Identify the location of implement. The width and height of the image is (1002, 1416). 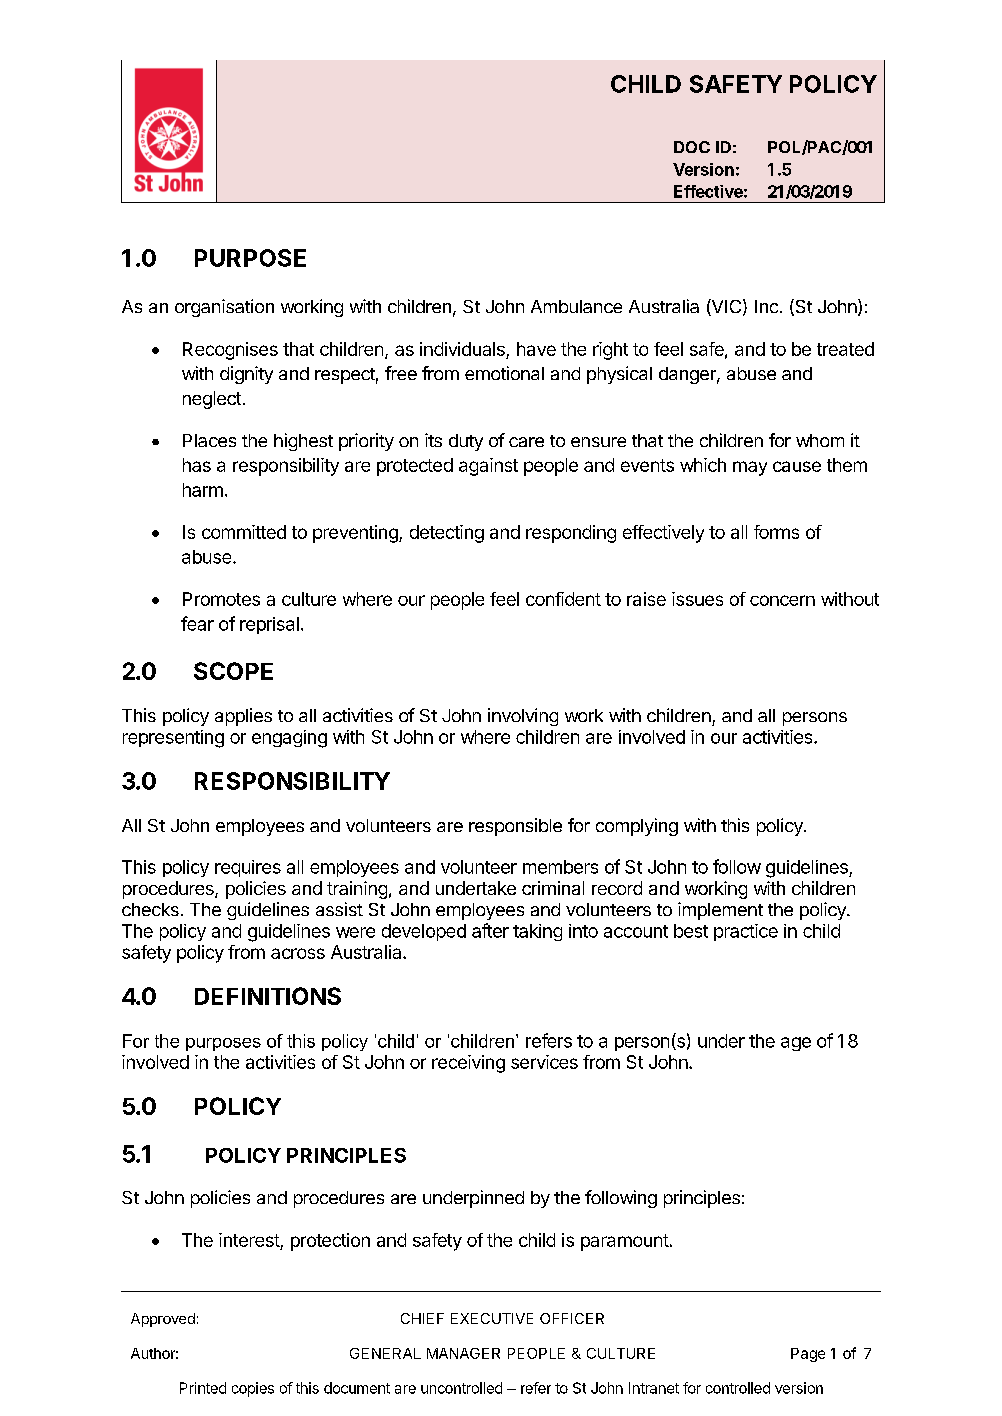
(720, 911).
